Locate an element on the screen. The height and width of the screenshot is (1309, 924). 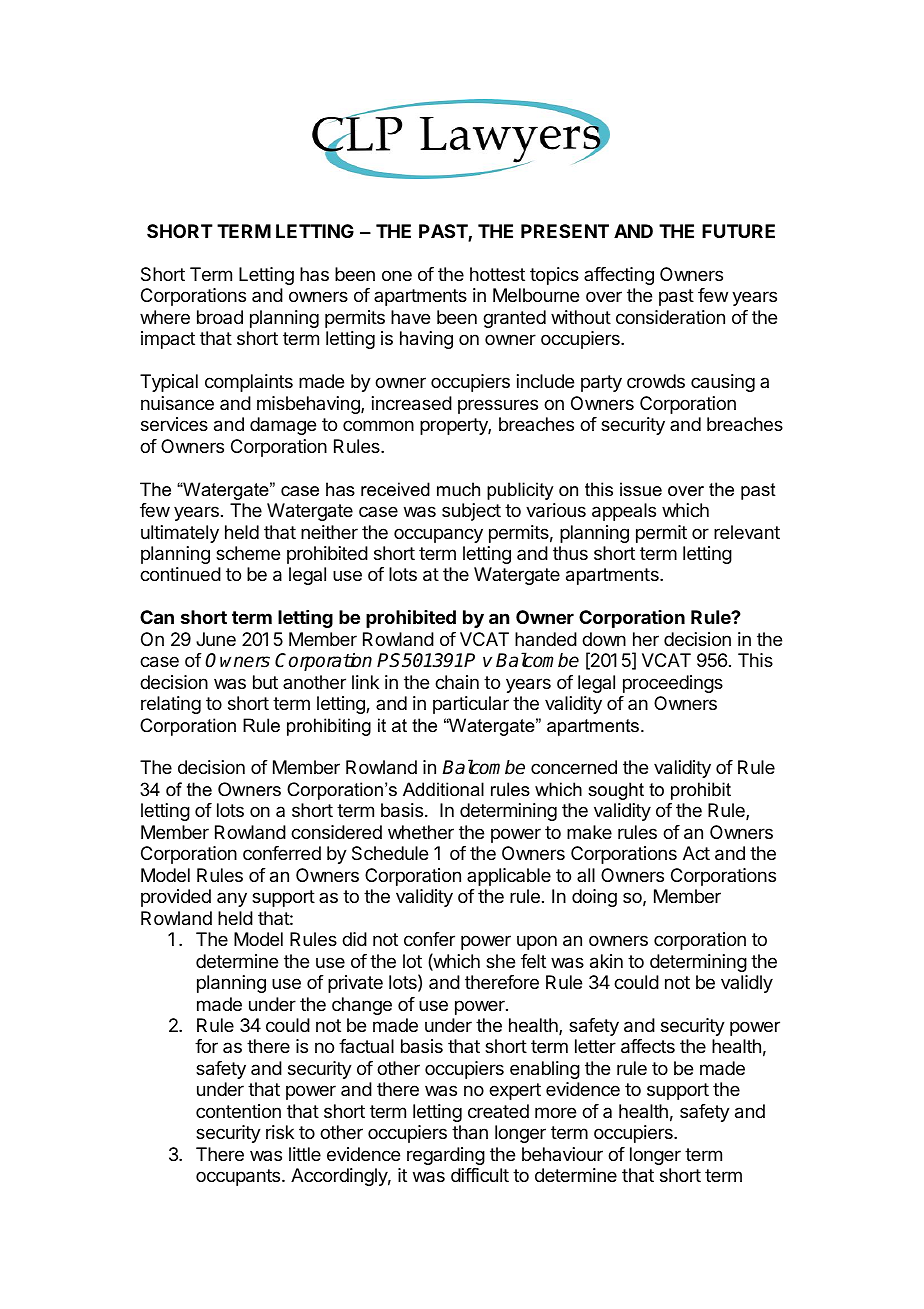
appeals is located at coordinates (624, 512).
